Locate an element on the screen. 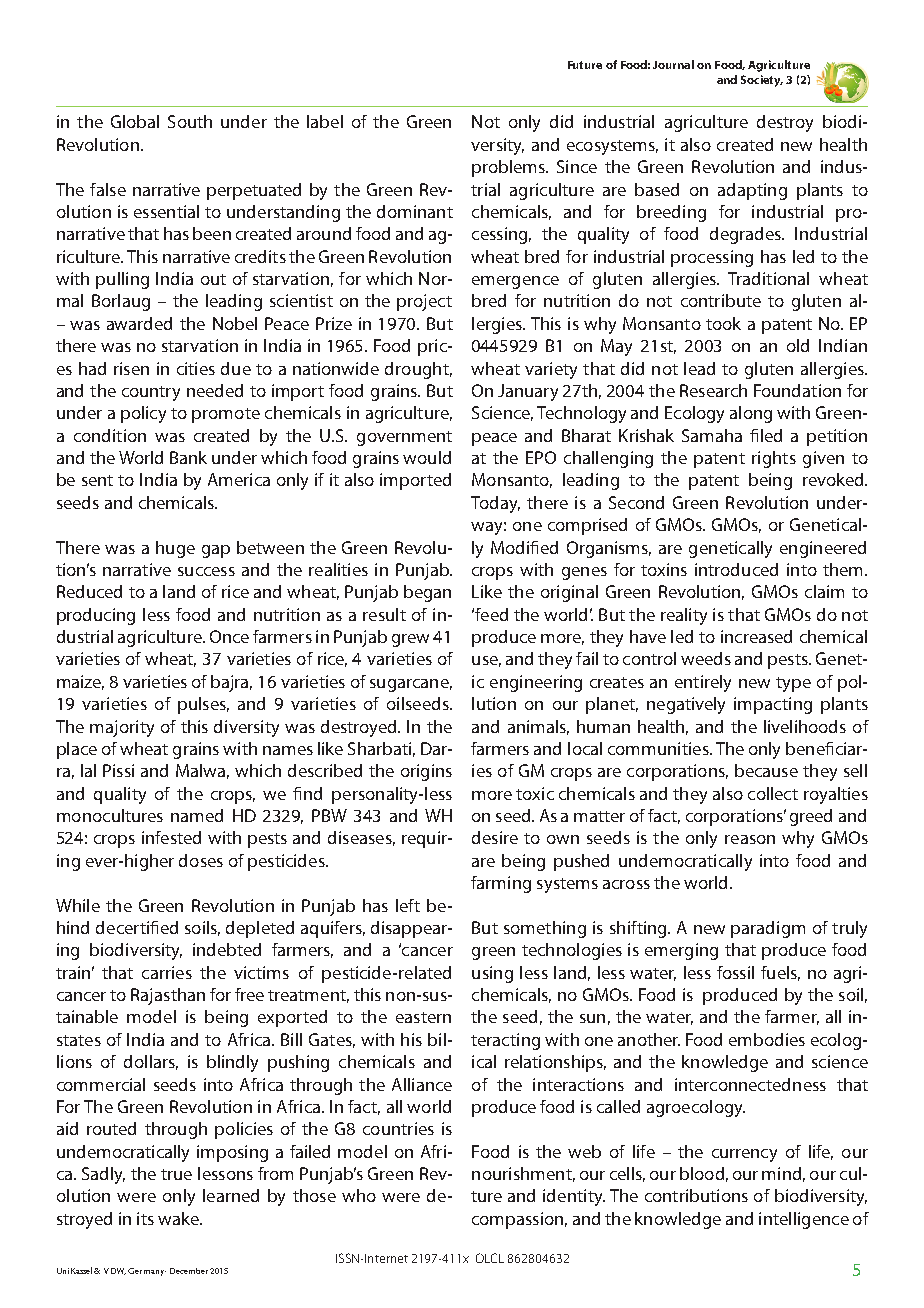  Society is located at coordinates (762, 81).
